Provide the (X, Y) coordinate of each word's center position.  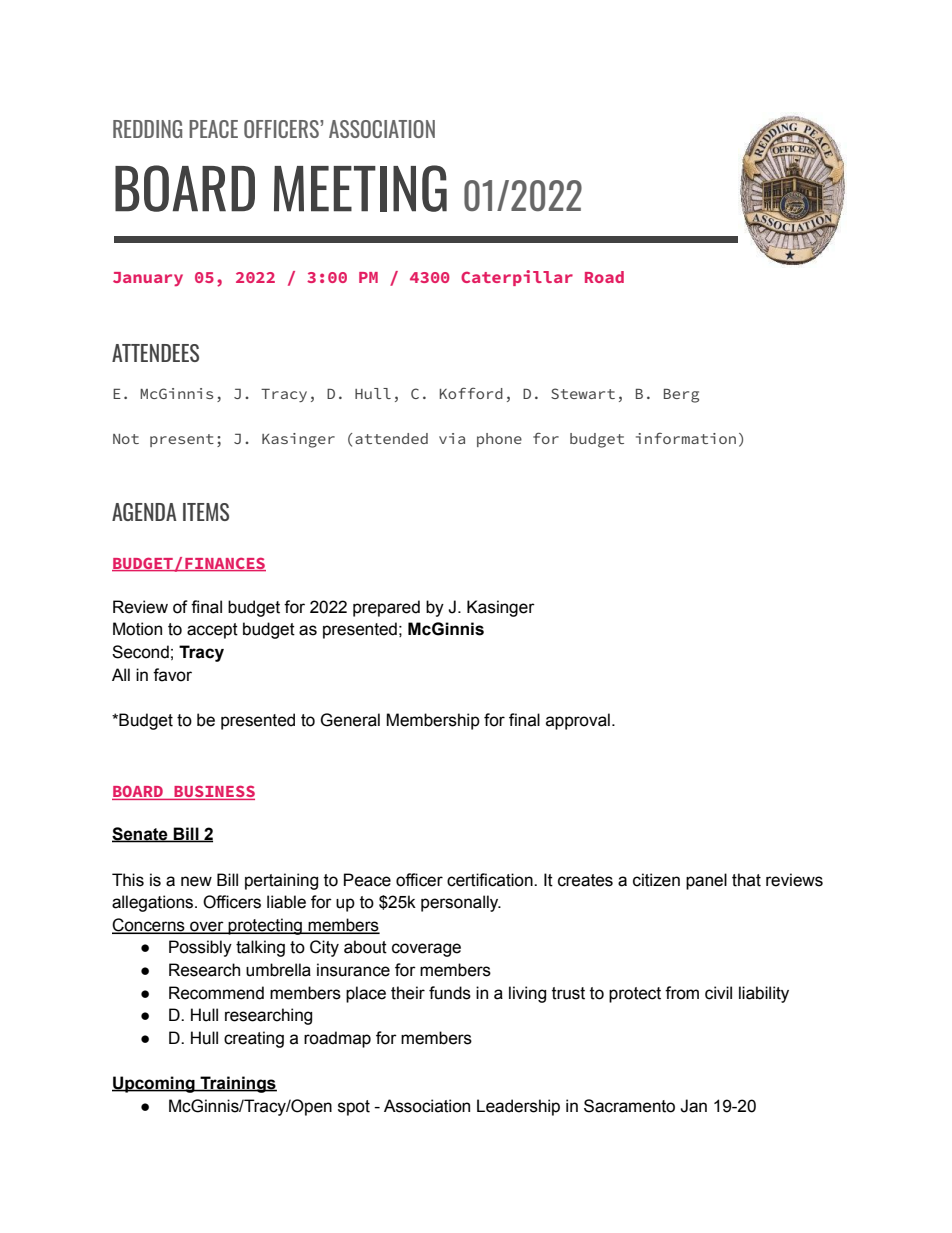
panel (706, 881)
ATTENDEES (155, 353)
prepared (386, 608)
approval (578, 721)
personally (461, 903)
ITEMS (206, 512)
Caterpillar (517, 278)
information (686, 438)
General (350, 720)
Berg (681, 396)
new (196, 881)
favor (172, 675)
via (452, 438)
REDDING (147, 129)
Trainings (237, 1084)
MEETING (360, 188)
